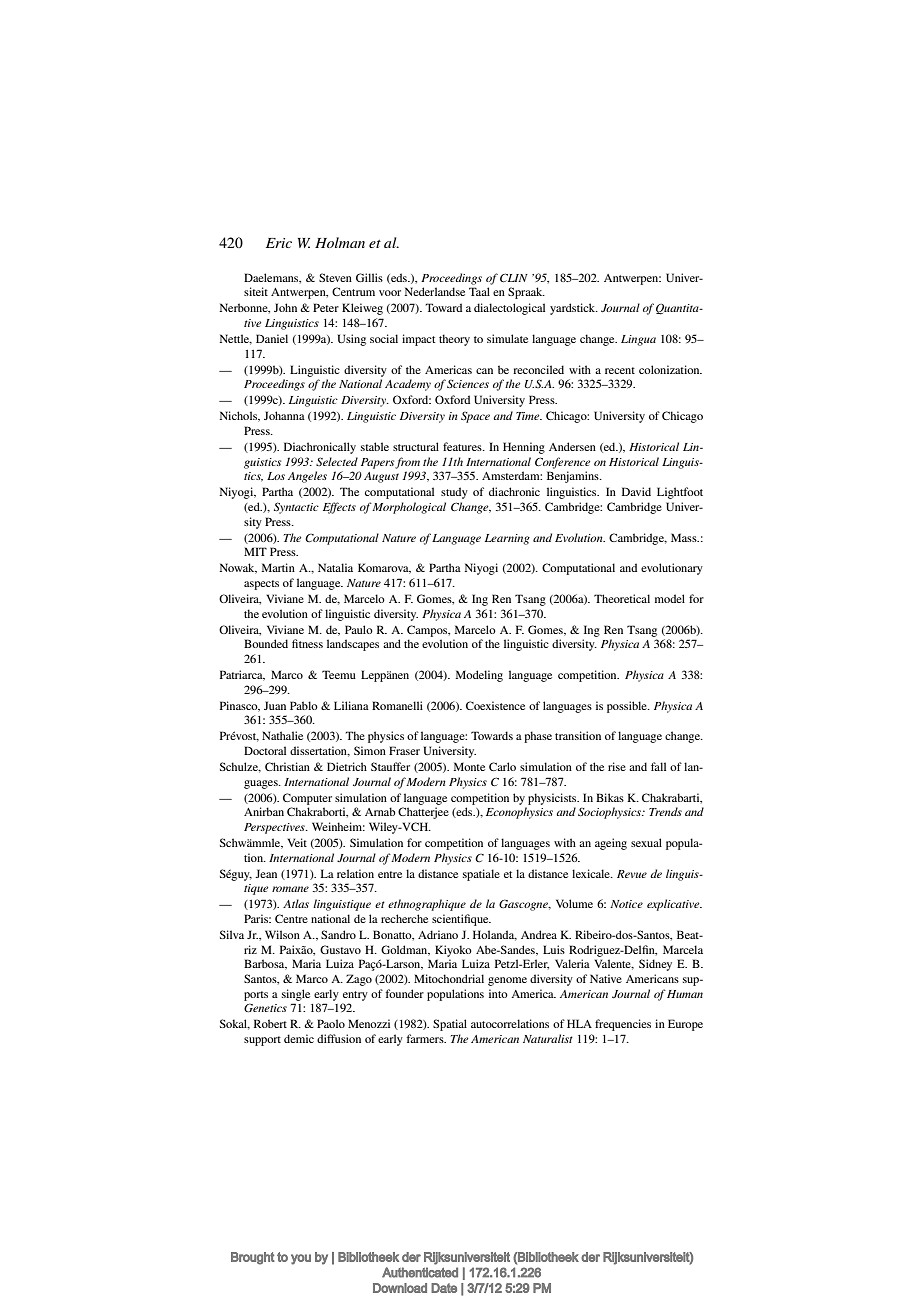 Image resolution: width=924 pixels, height=1308 pixels. I want to click on Taal, so click(479, 291).
